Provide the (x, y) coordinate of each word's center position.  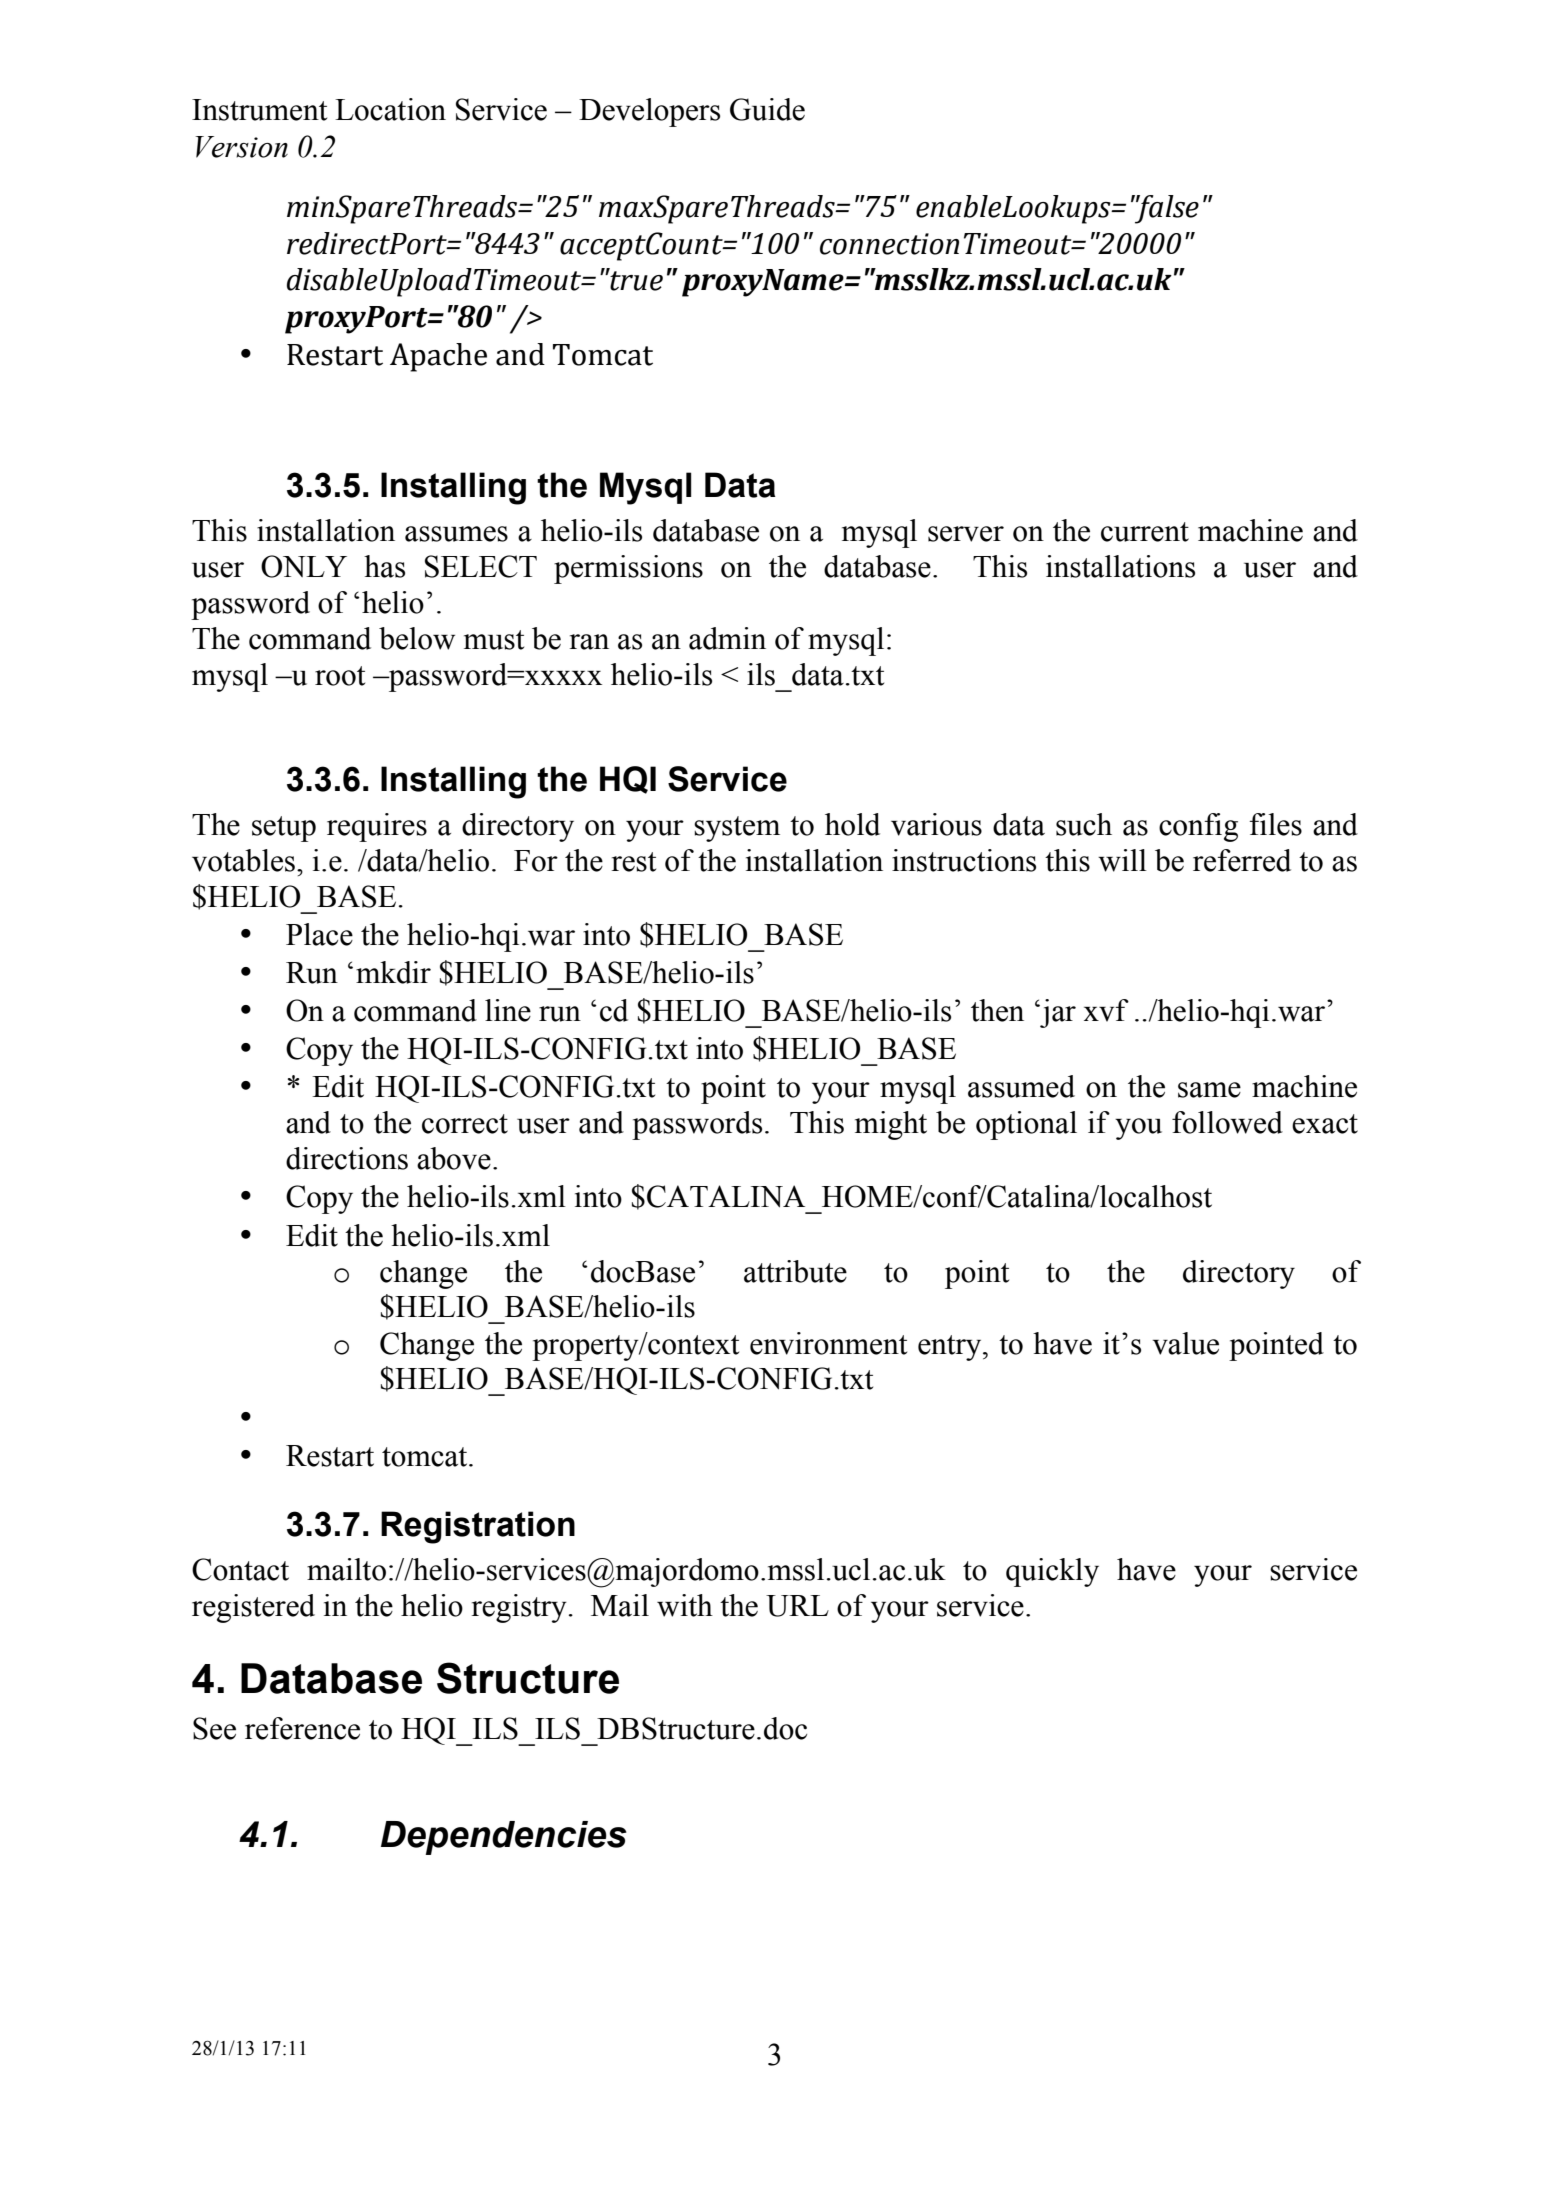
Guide (767, 109)
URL (797, 1606)
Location (390, 109)
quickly (1052, 1572)
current (1145, 532)
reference (302, 1728)
